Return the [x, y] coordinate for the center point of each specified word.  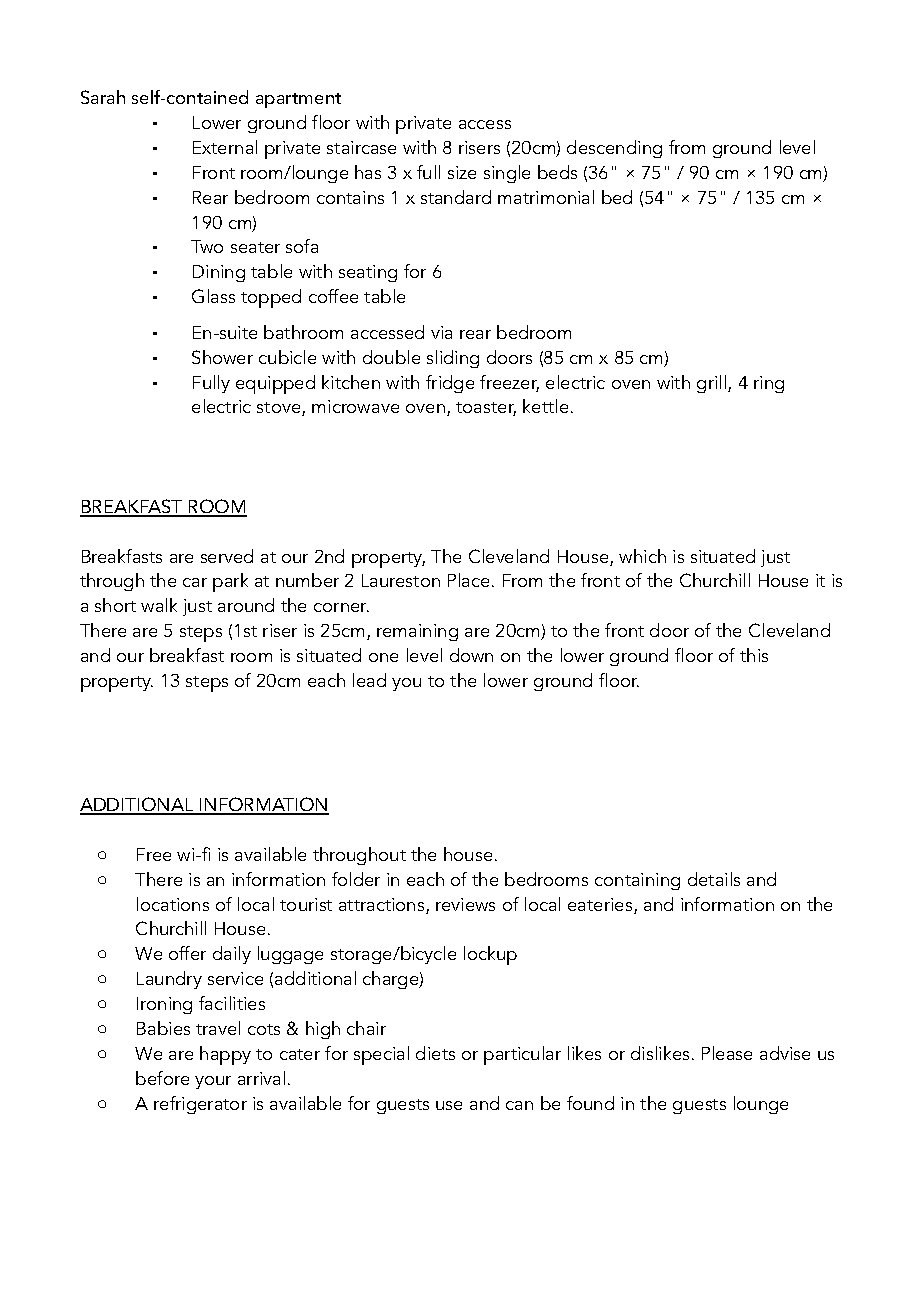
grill [713, 384]
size [462, 172]
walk [159, 605]
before [162, 1078]
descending [614, 149]
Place [468, 580]
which [642, 556]
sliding [453, 359]
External [225, 147]
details [714, 879]
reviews [465, 904]
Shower [222, 357]
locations [173, 904]
